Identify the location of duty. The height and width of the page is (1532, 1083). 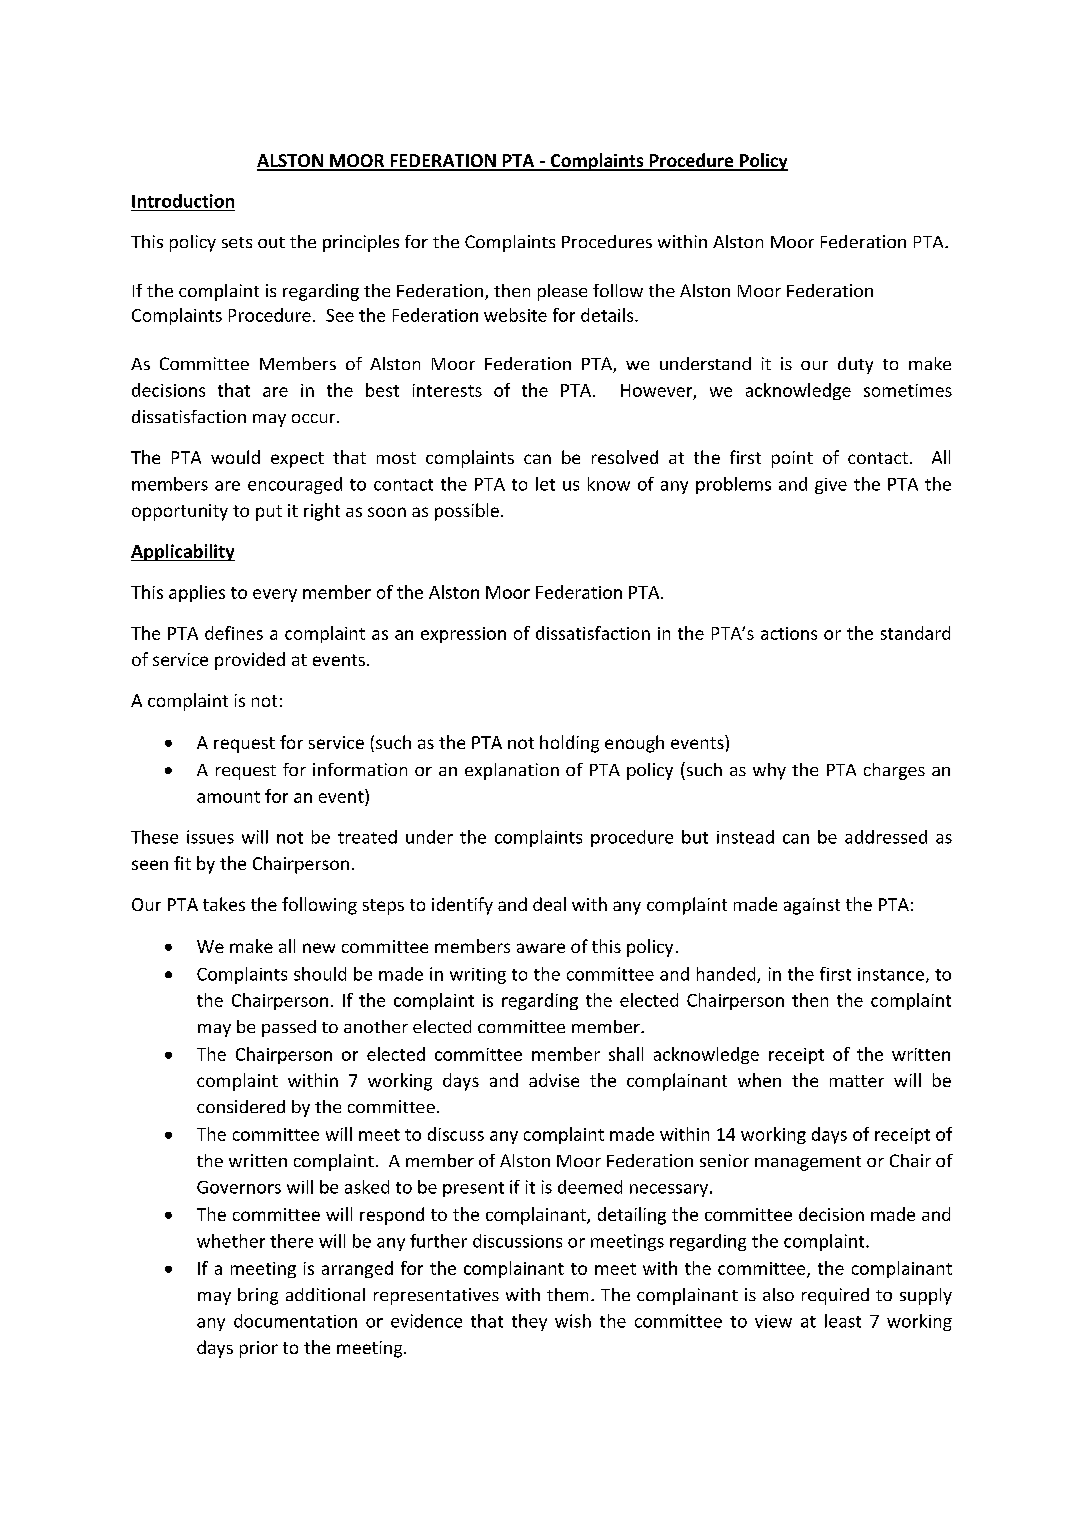
(855, 365).
